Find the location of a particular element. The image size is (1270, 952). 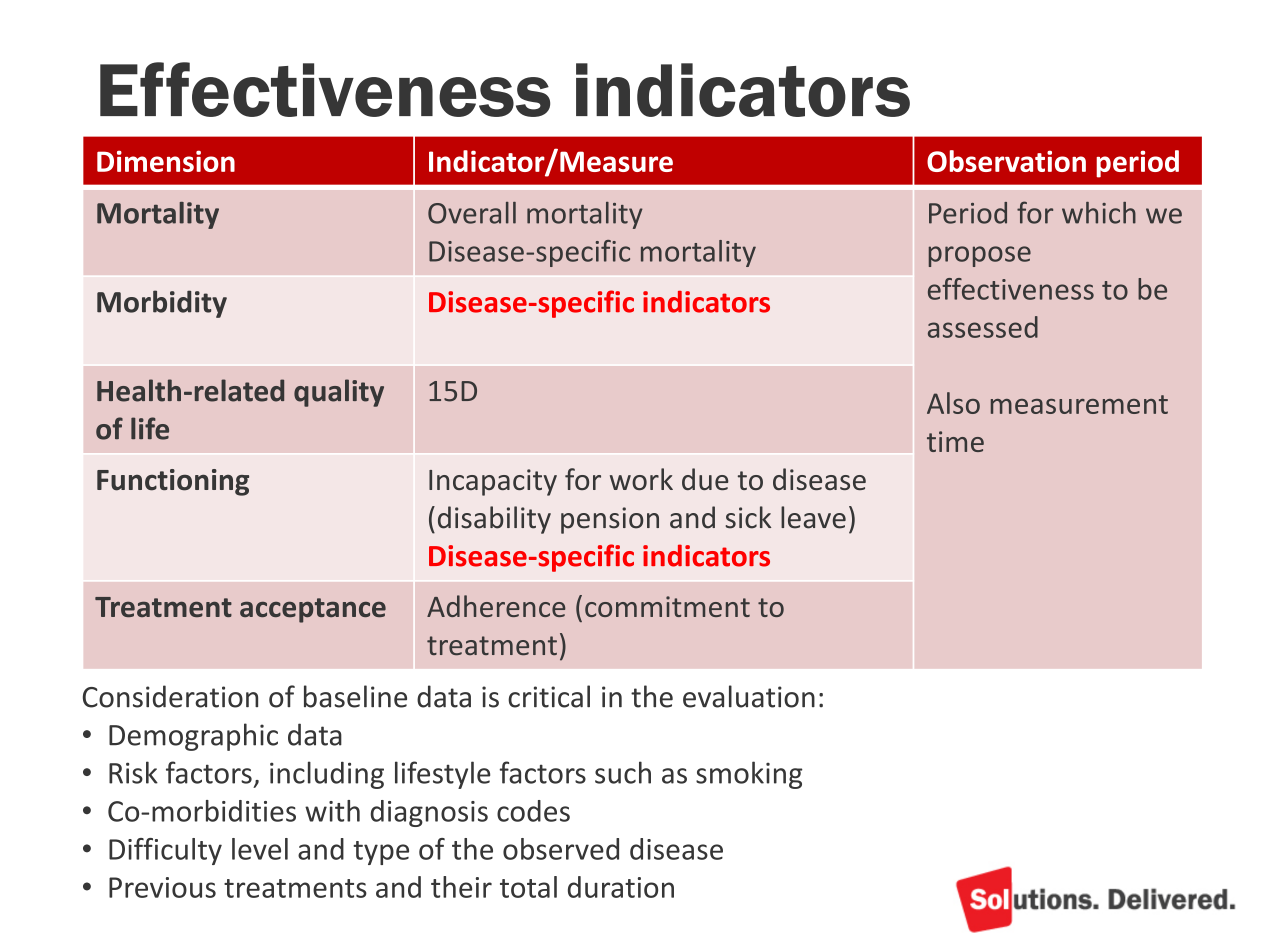

pension is located at coordinates (610, 520).
